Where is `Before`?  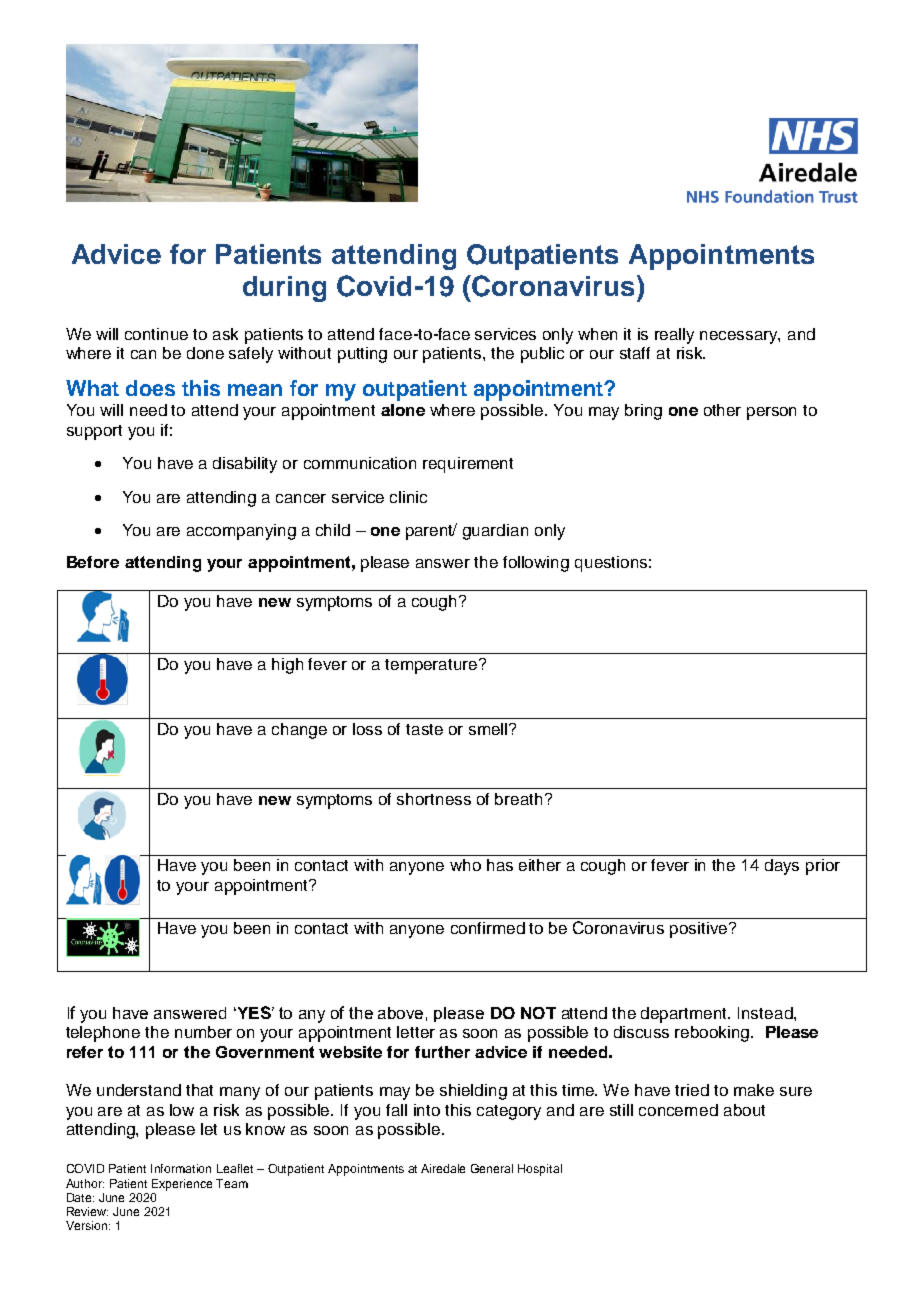
Before is located at coordinates (93, 562).
